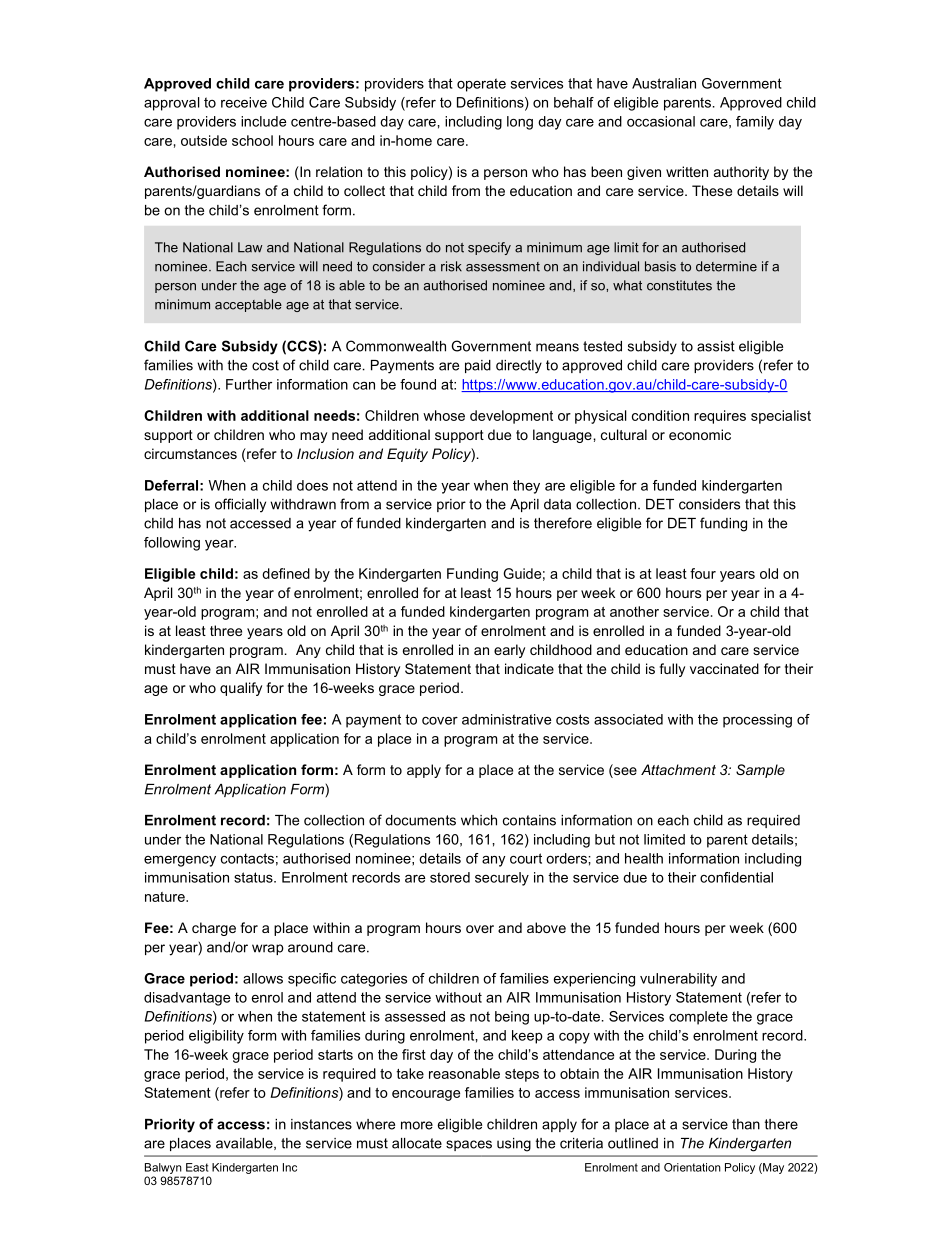  Describe the element at coordinates (321, 1124) in the screenshot. I see `instances` at that location.
